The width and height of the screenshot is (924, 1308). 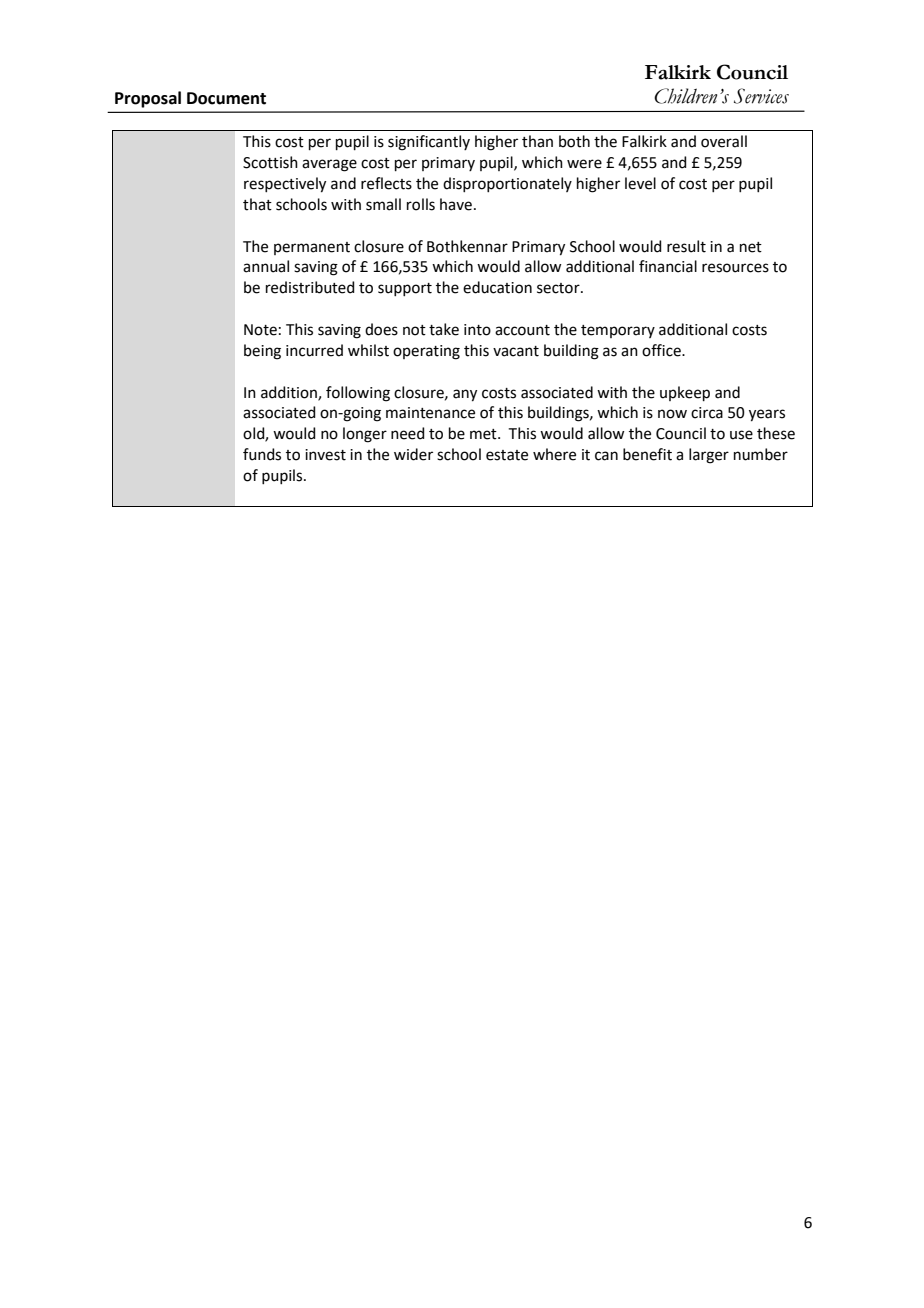 What do you see at coordinates (662, 350) in the screenshot?
I see `office` at bounding box center [662, 350].
